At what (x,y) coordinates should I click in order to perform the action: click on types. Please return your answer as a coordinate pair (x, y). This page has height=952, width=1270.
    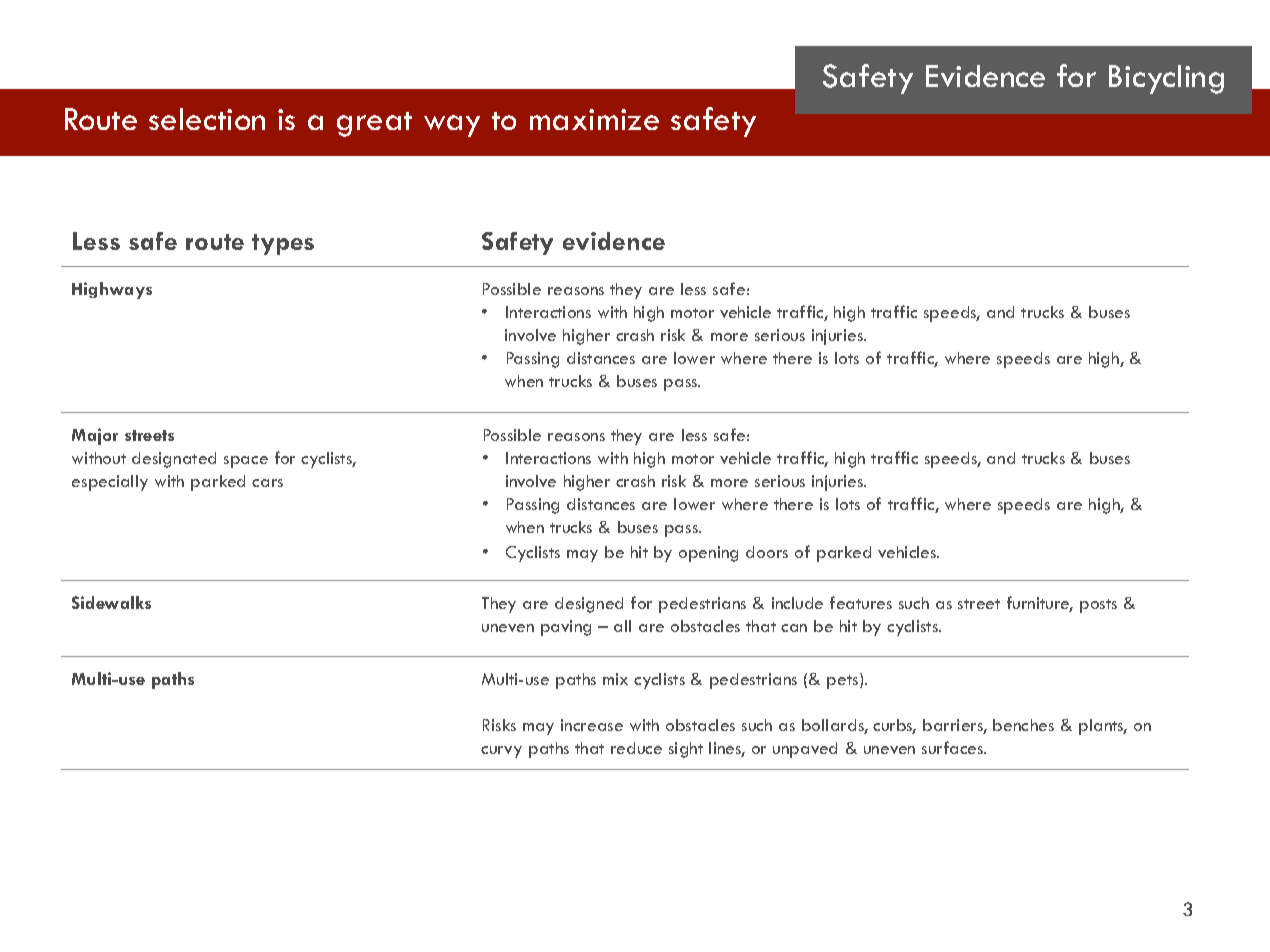
    Looking at the image, I should click on (283, 244).
